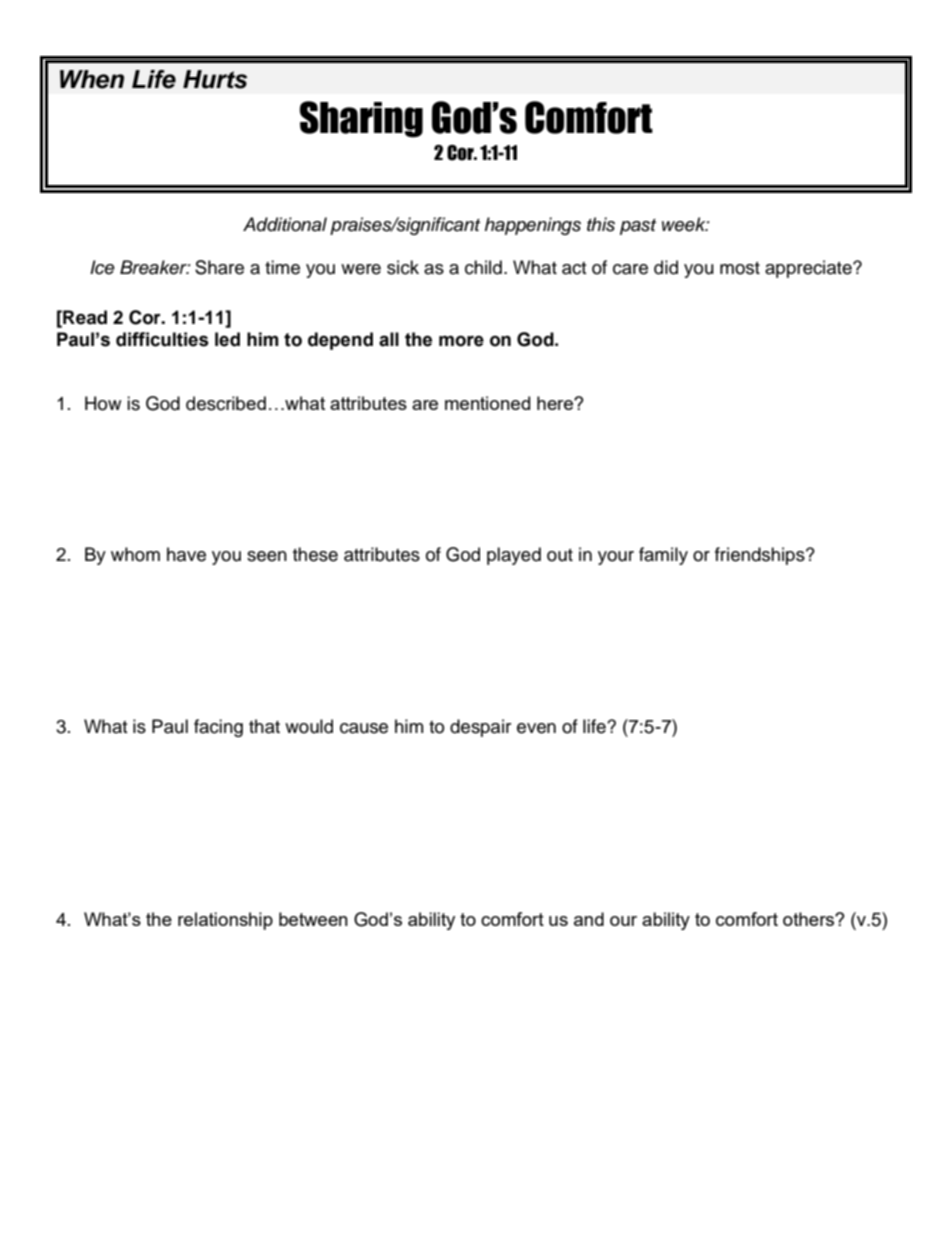 This image has height=1233, width=952. I want to click on Sharing, so click(361, 119).
